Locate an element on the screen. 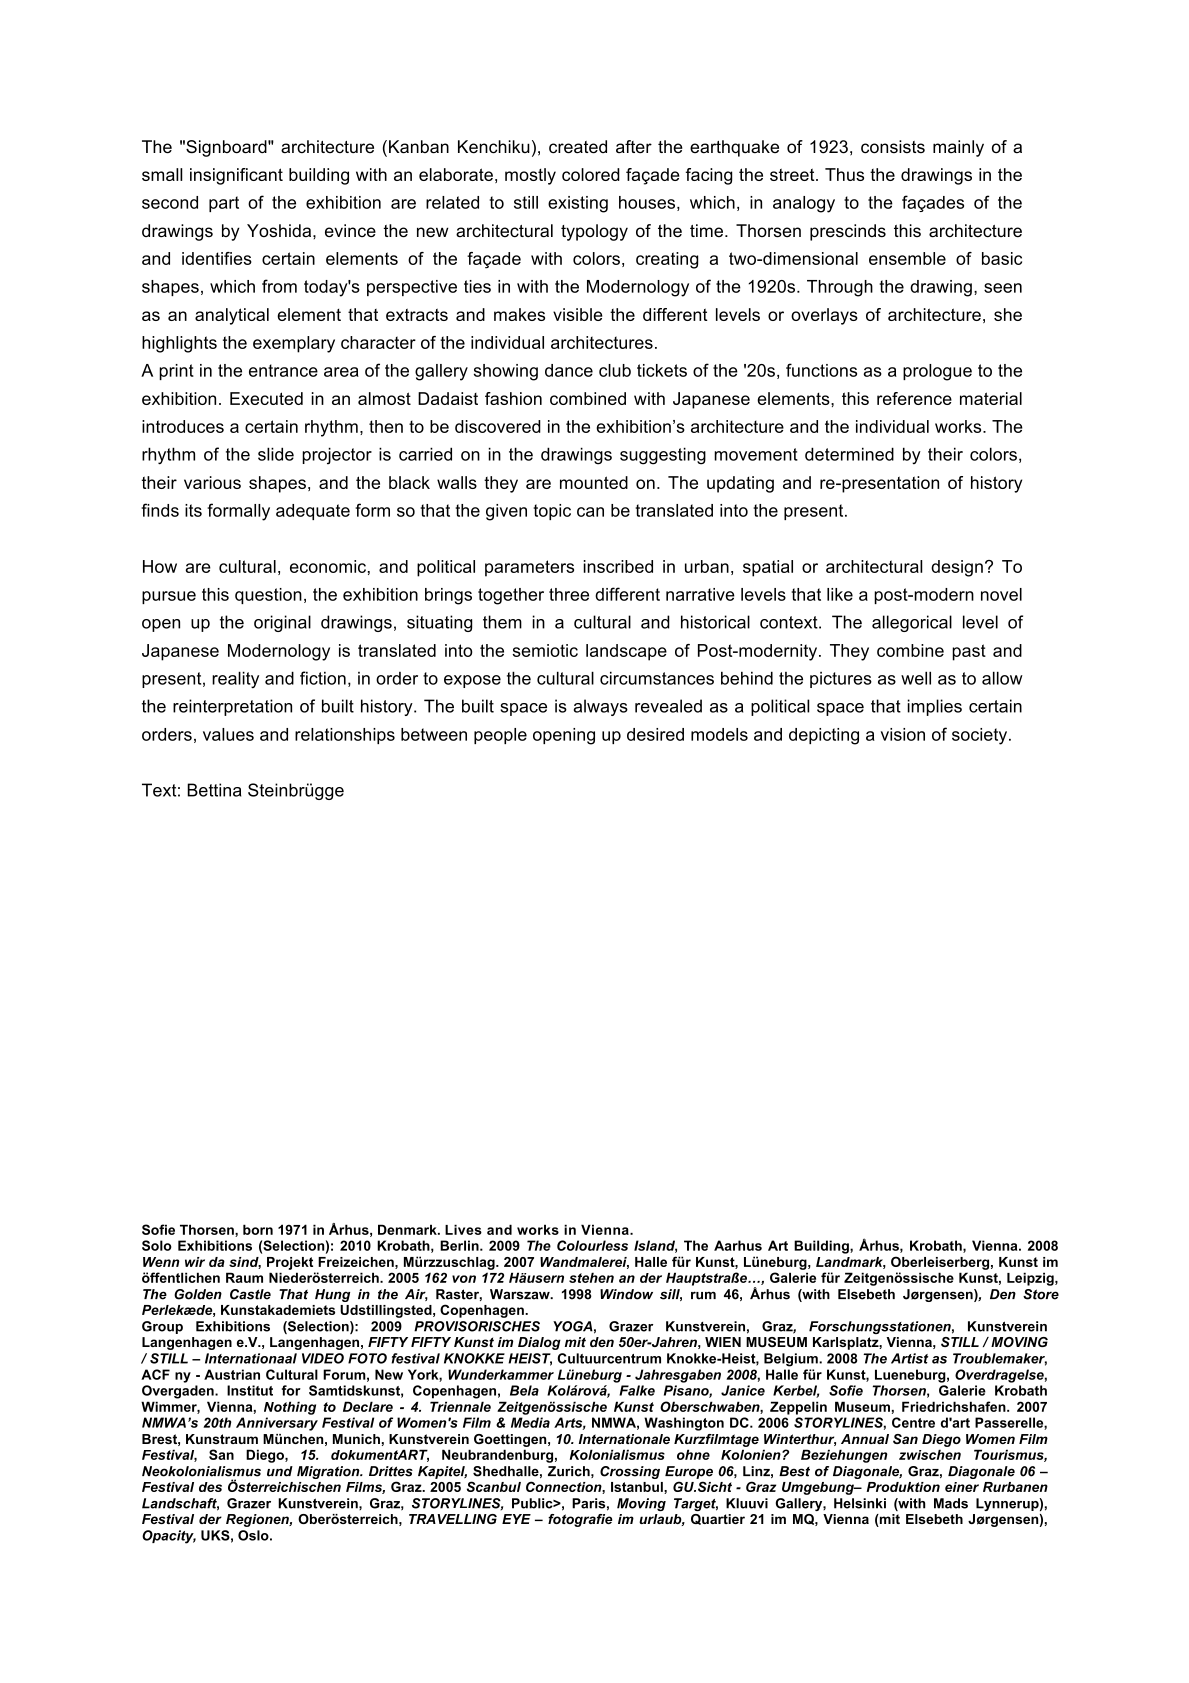 This screenshot has width=1189, height=1683. Crossing is located at coordinates (630, 1472).
